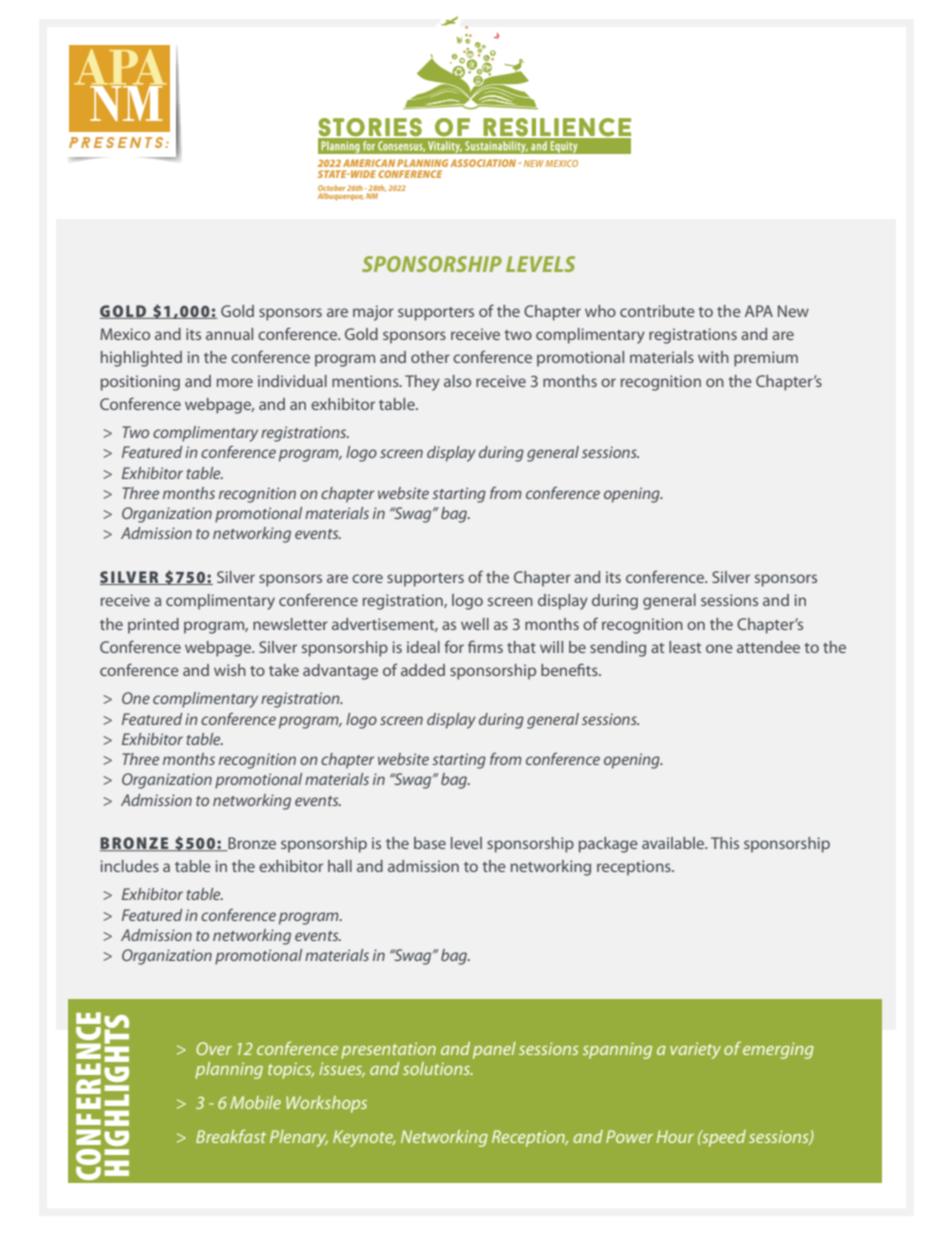 The width and height of the screenshot is (952, 1233). I want to click on printed, so click(153, 626).
